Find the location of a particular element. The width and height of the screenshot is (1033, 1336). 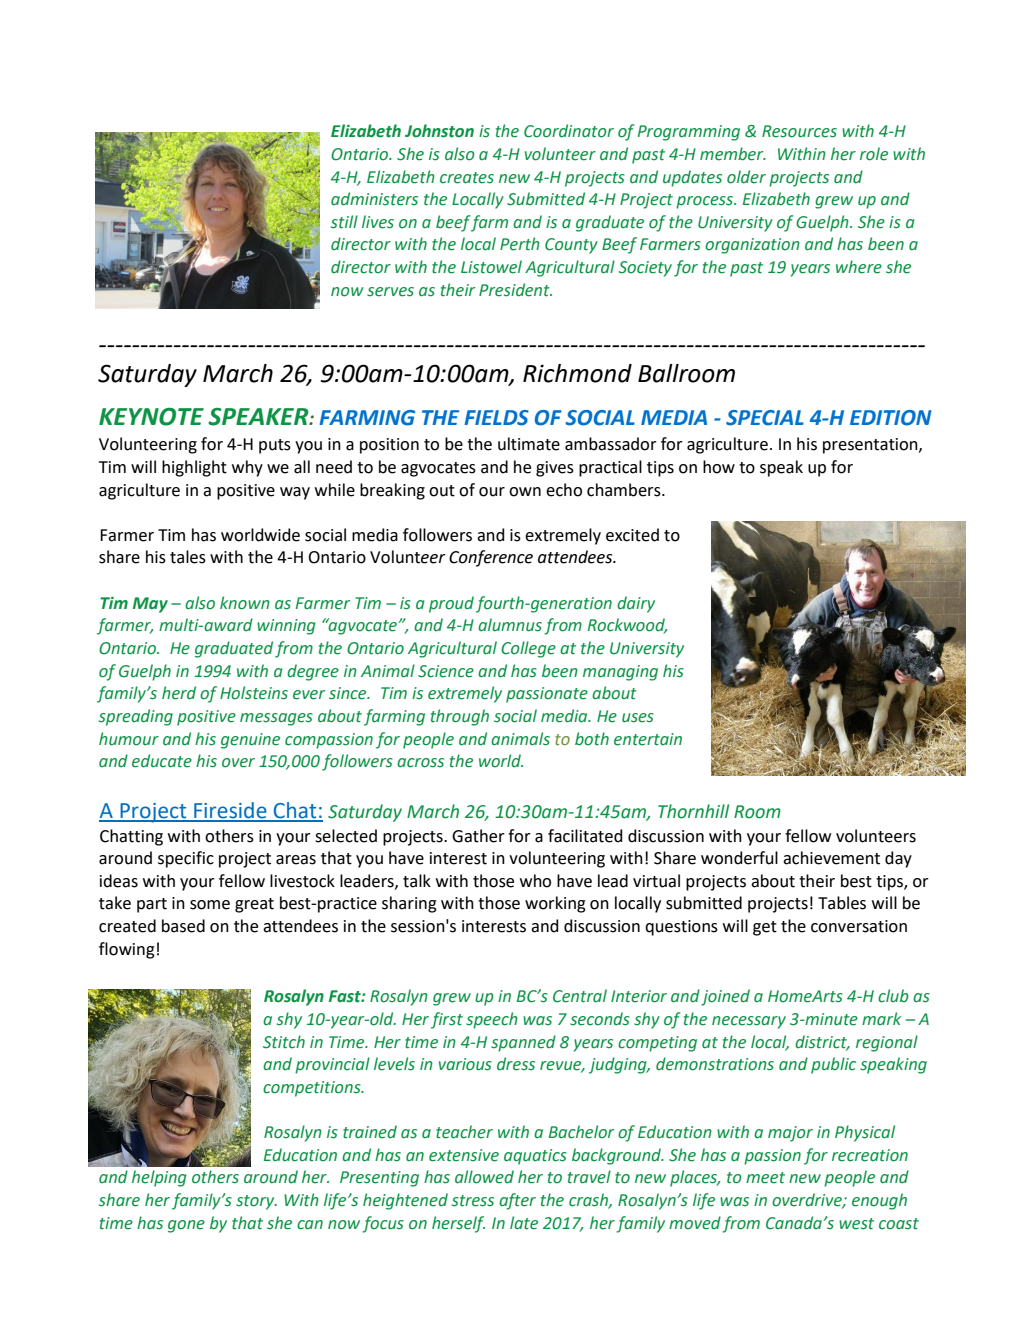

Resources is located at coordinates (799, 131).
